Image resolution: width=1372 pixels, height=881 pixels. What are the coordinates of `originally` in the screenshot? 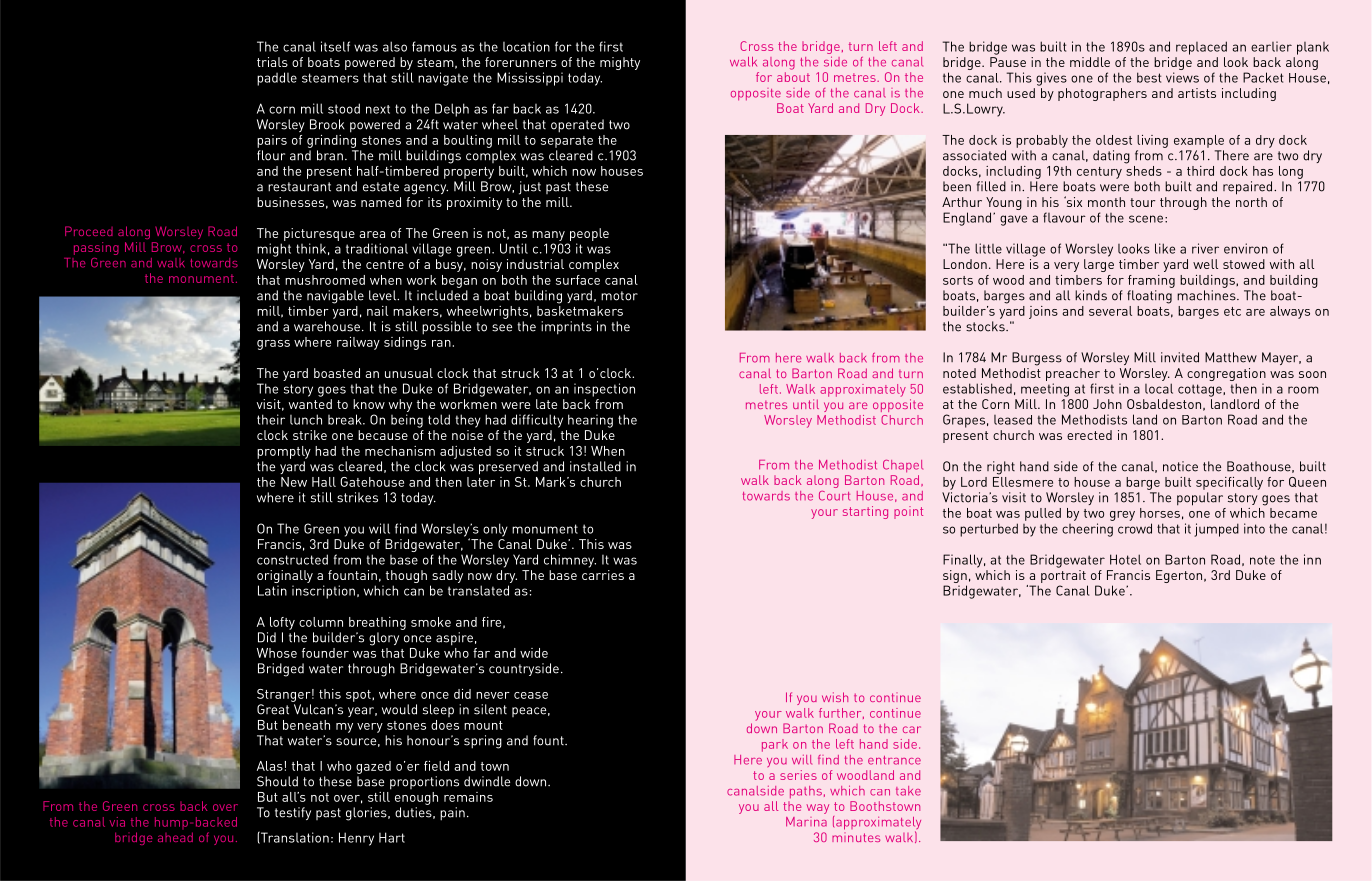 It's located at (285, 578).
